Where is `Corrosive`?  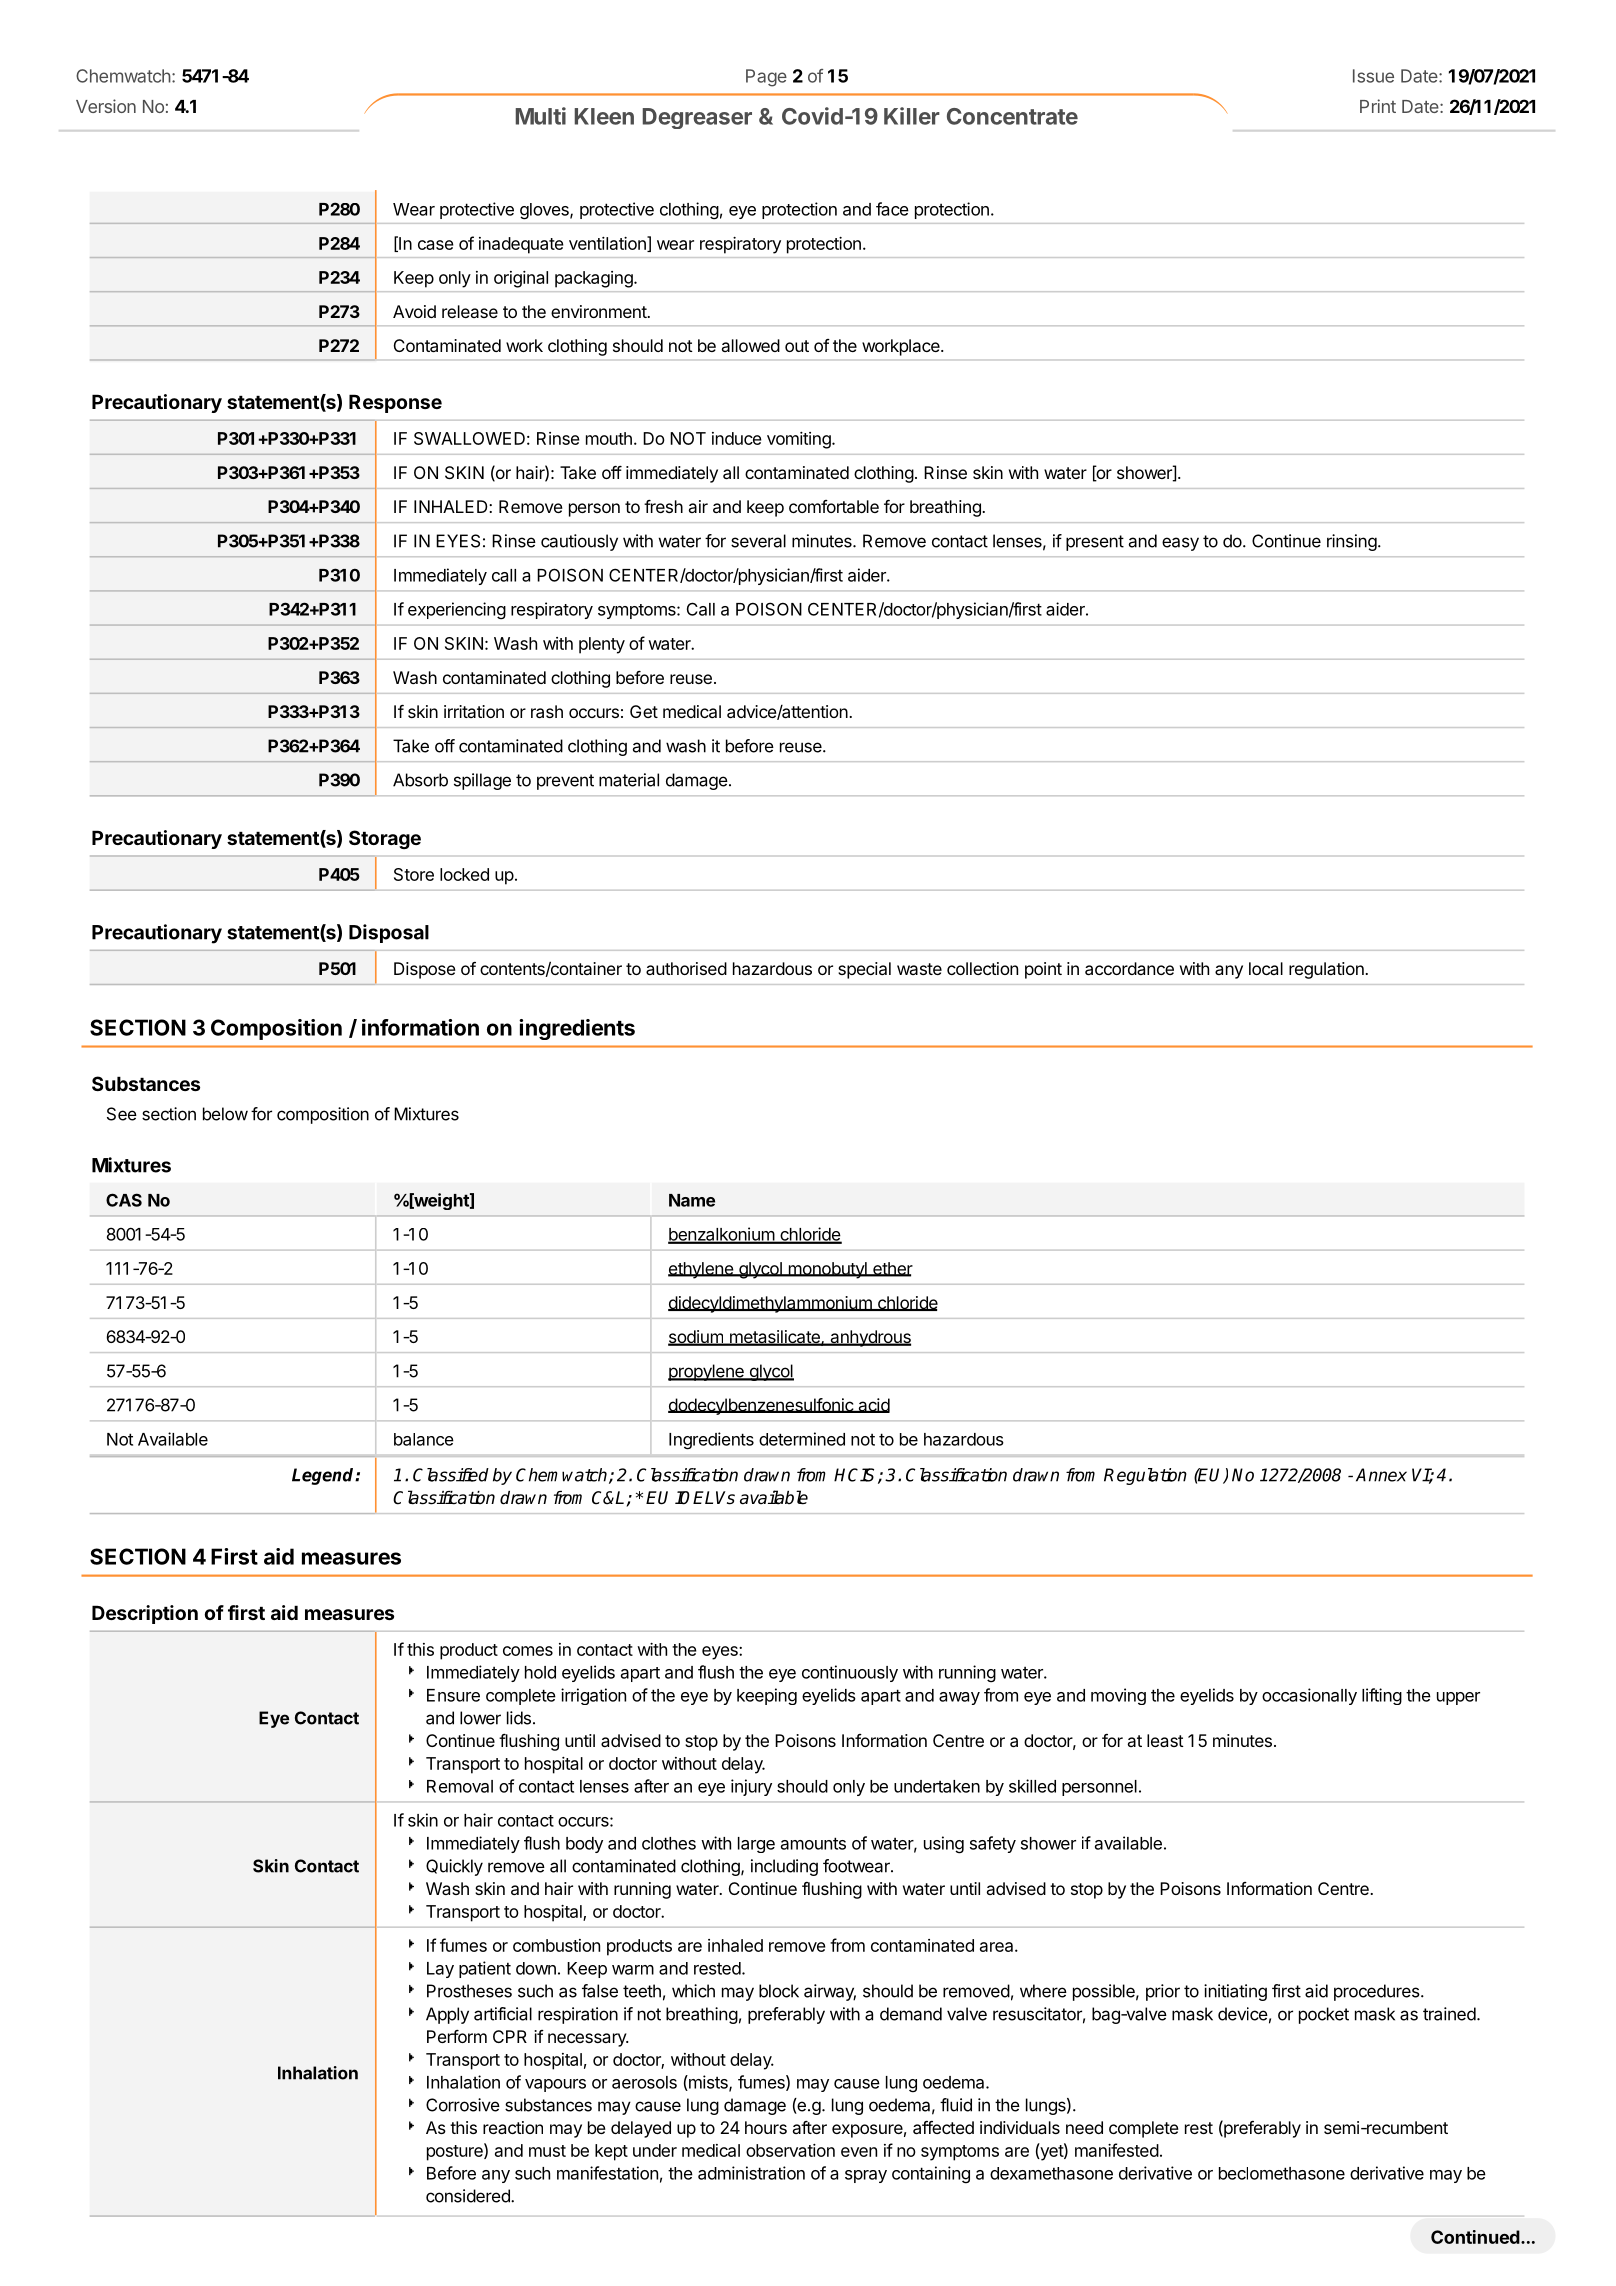 Corrosive is located at coordinates (463, 2105).
